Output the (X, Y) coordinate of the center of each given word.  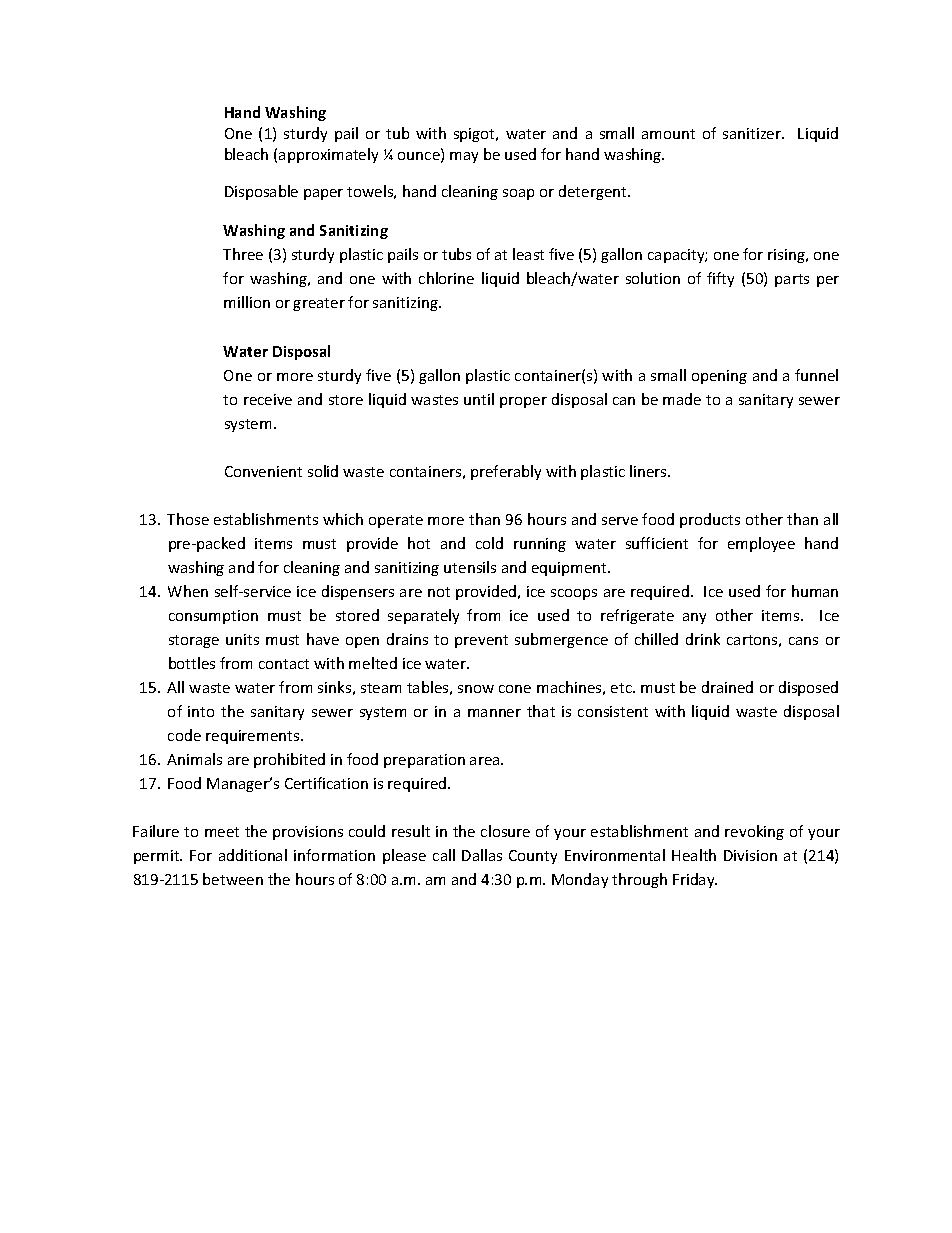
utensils (470, 567)
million (247, 302)
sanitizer (753, 133)
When (188, 591)
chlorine (446, 278)
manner (494, 713)
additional (253, 855)
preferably (506, 472)
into (201, 711)
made (682, 399)
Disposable (261, 192)
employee (761, 544)
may (464, 157)
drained (727, 687)
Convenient (263, 471)
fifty (720, 279)
